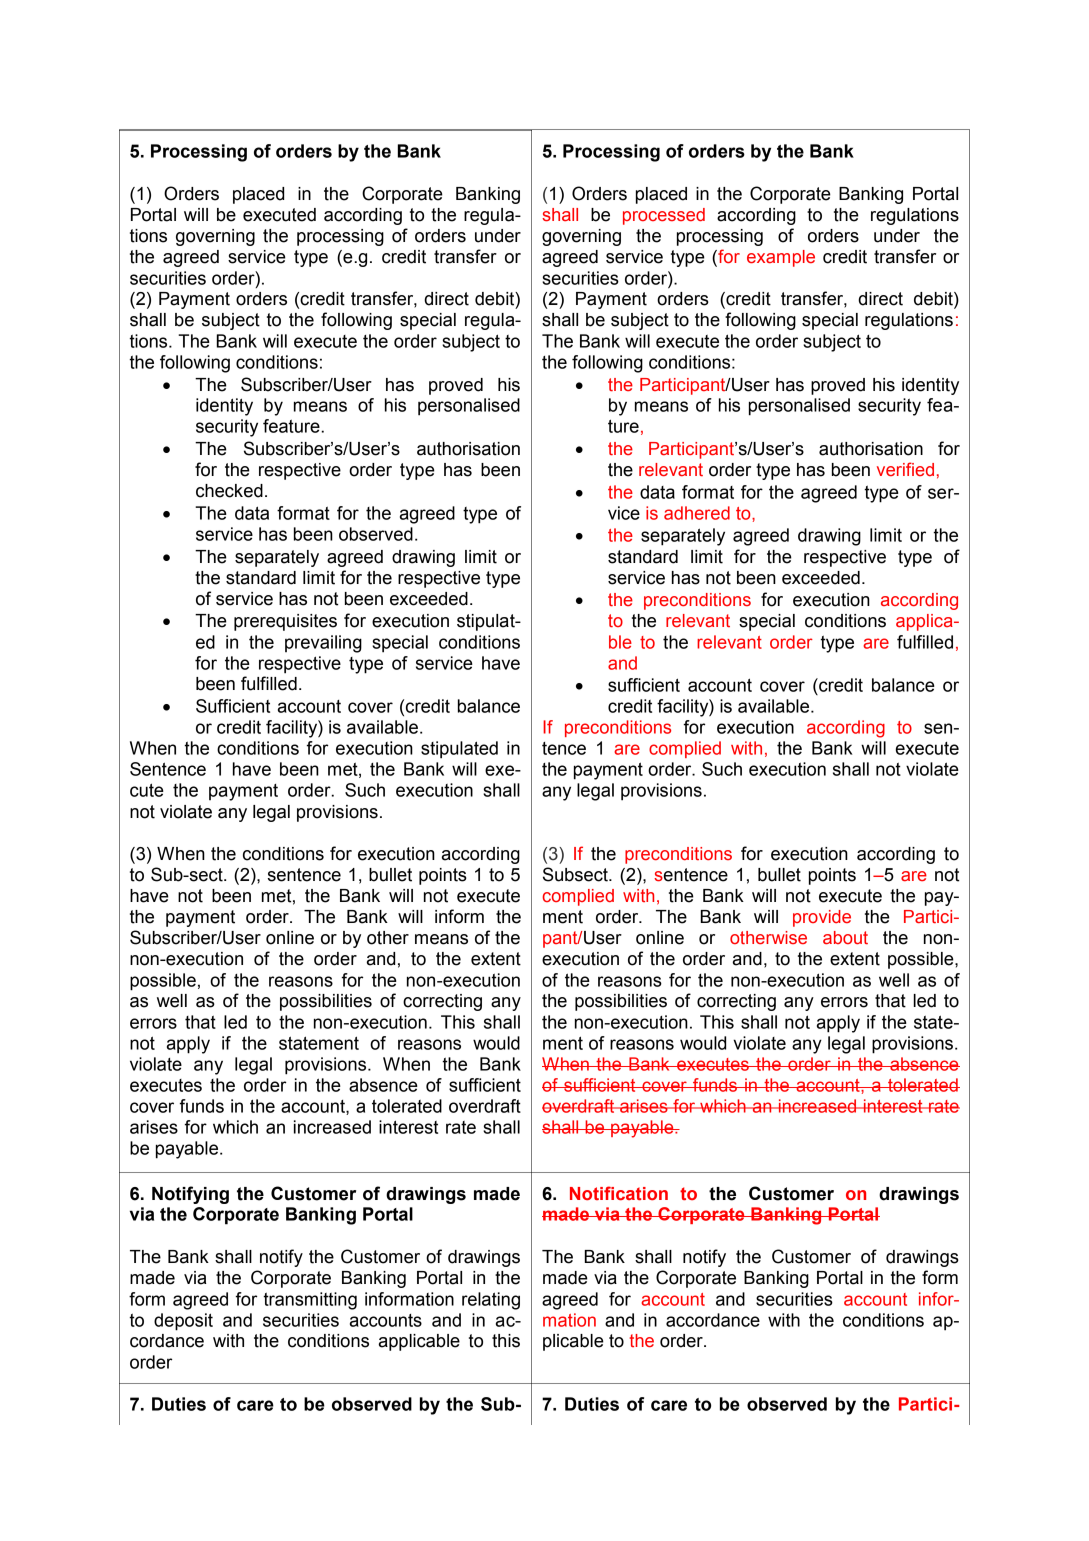 This image has width=1089, height=1541. Describe the element at coordinates (323, 644) in the image. I see `prevailing` at that location.
